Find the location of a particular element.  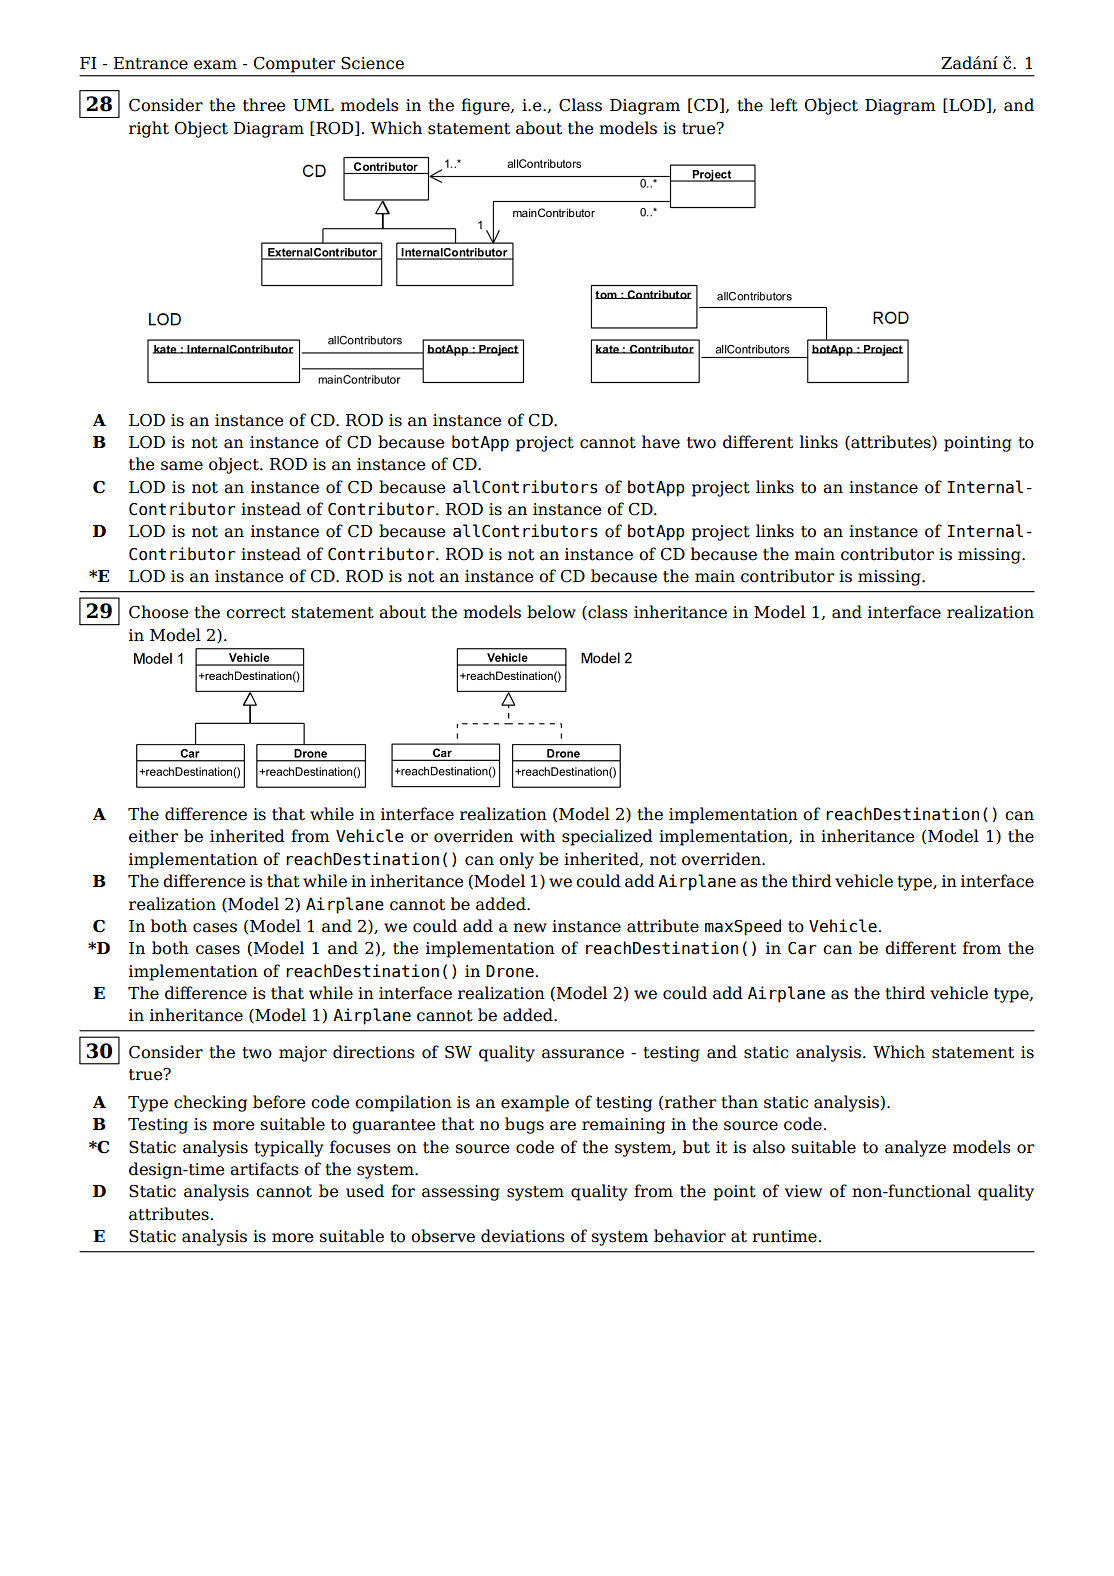

three is located at coordinates (264, 105).
